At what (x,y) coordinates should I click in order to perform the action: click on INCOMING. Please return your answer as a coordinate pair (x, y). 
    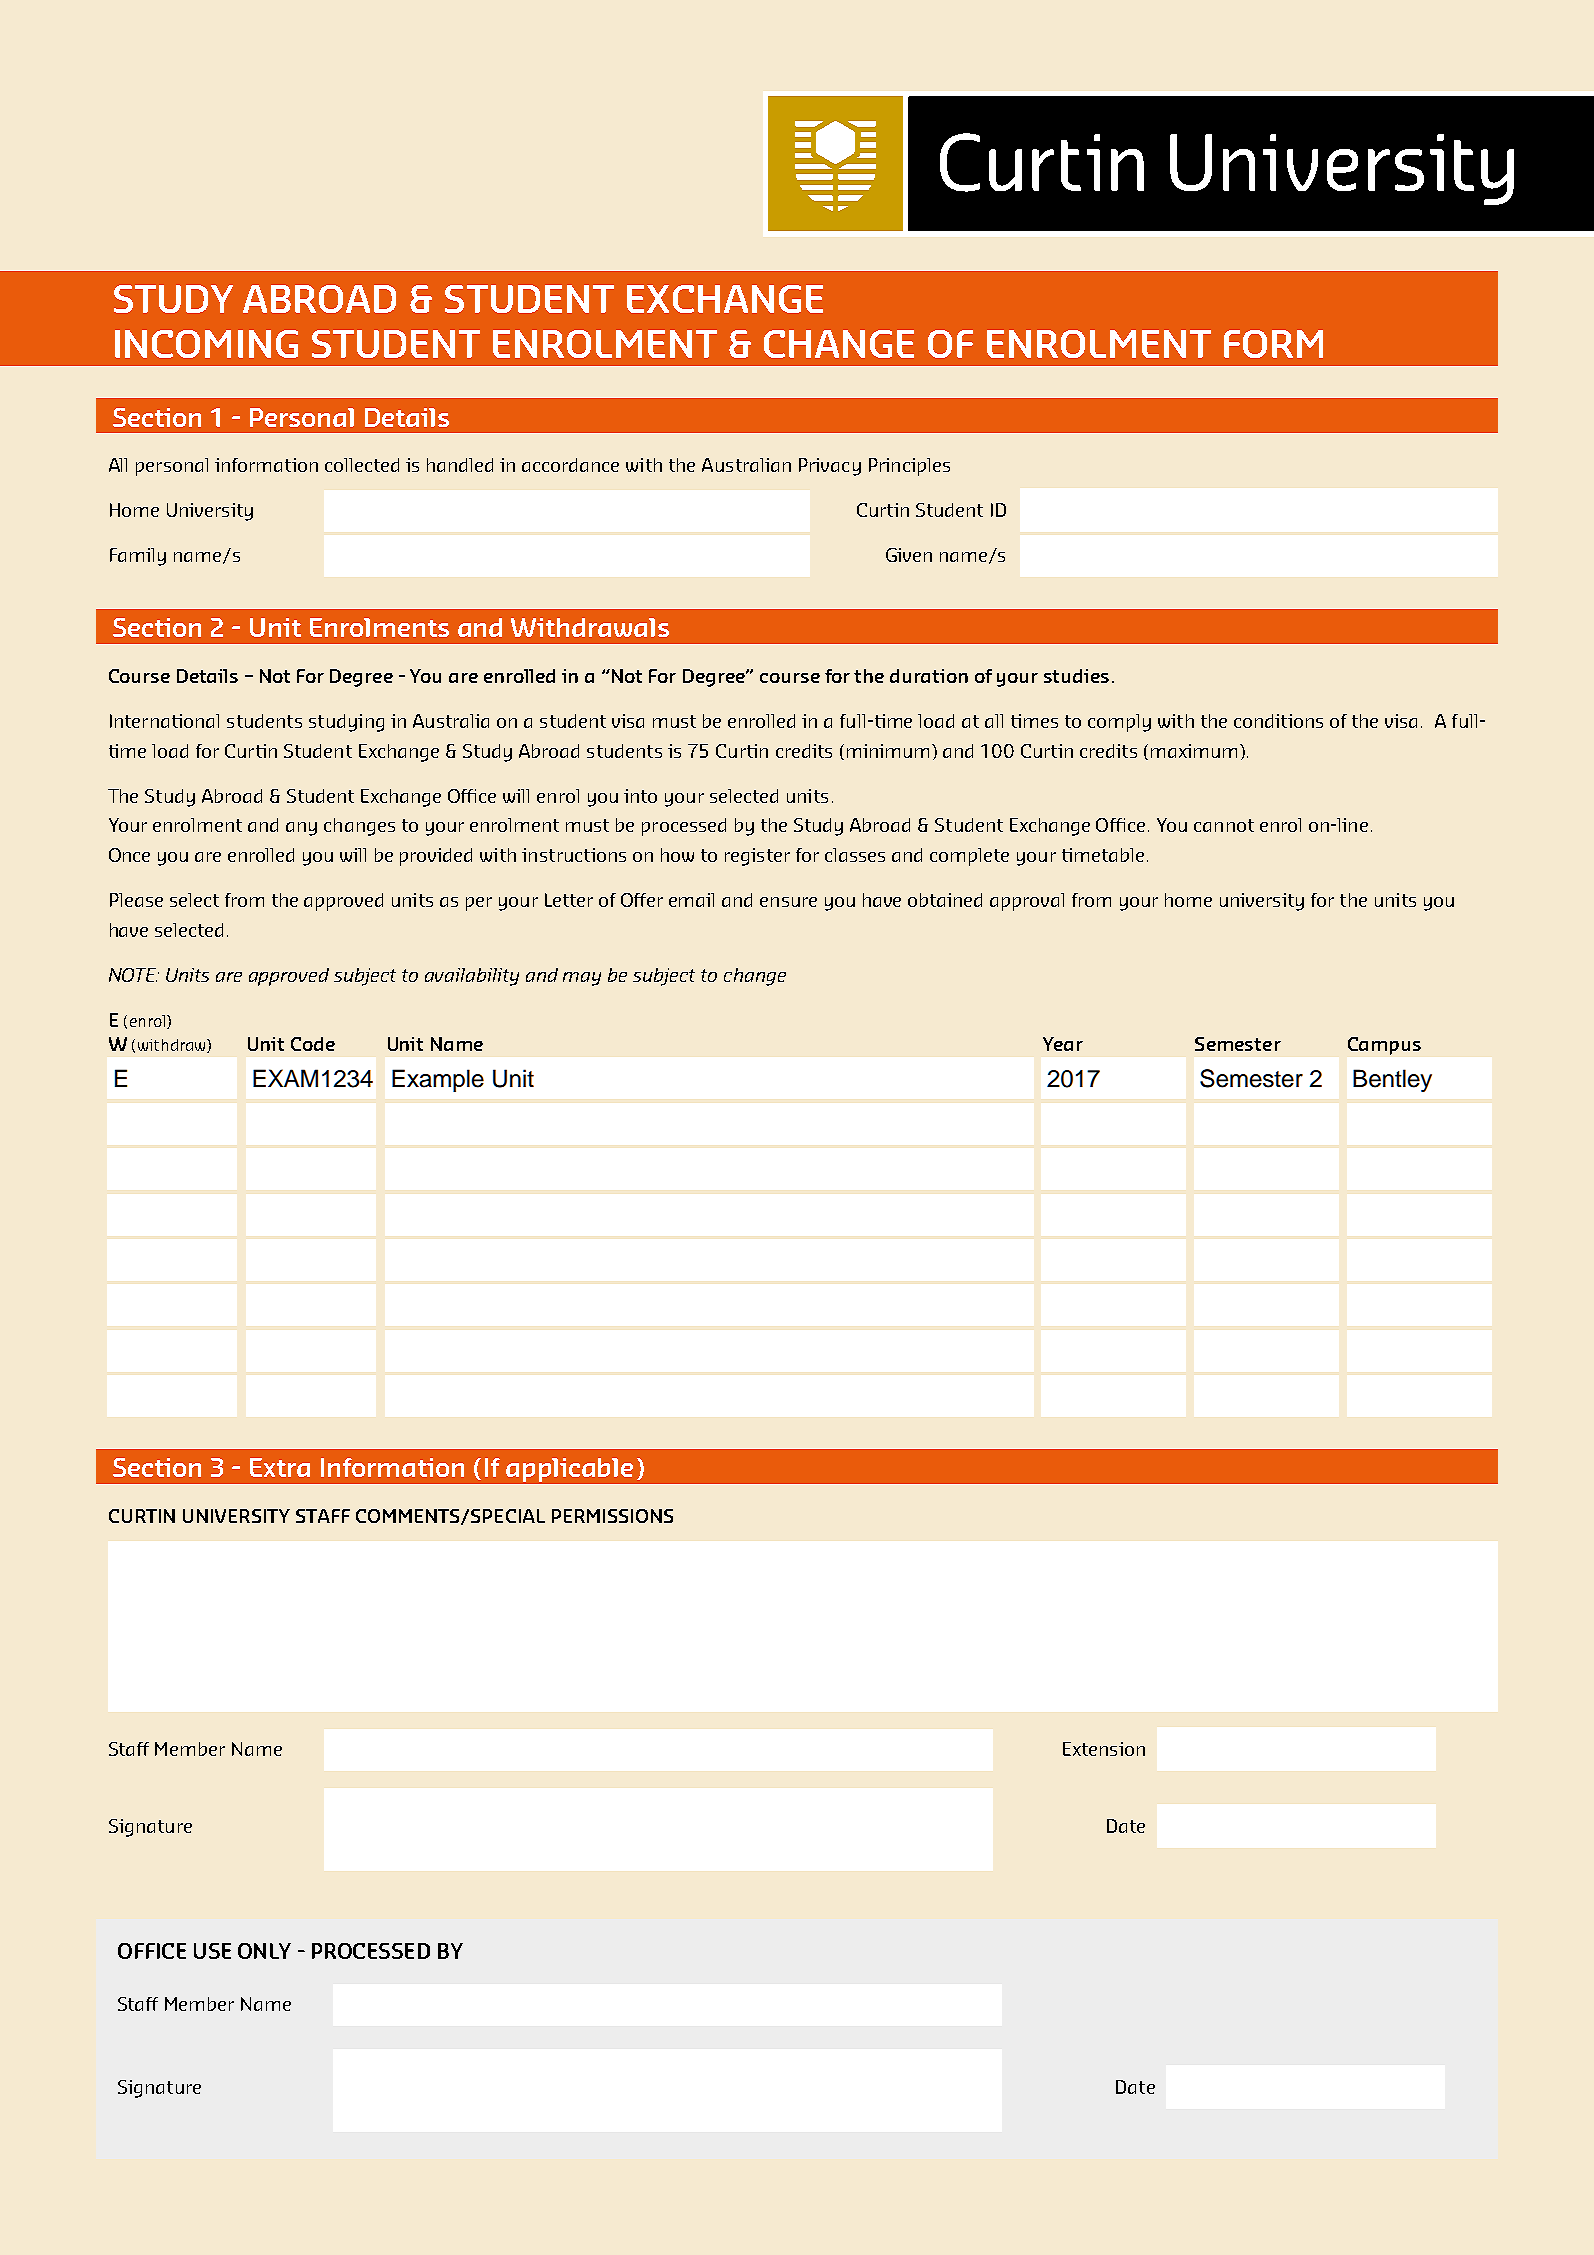
    Looking at the image, I should click on (206, 344).
